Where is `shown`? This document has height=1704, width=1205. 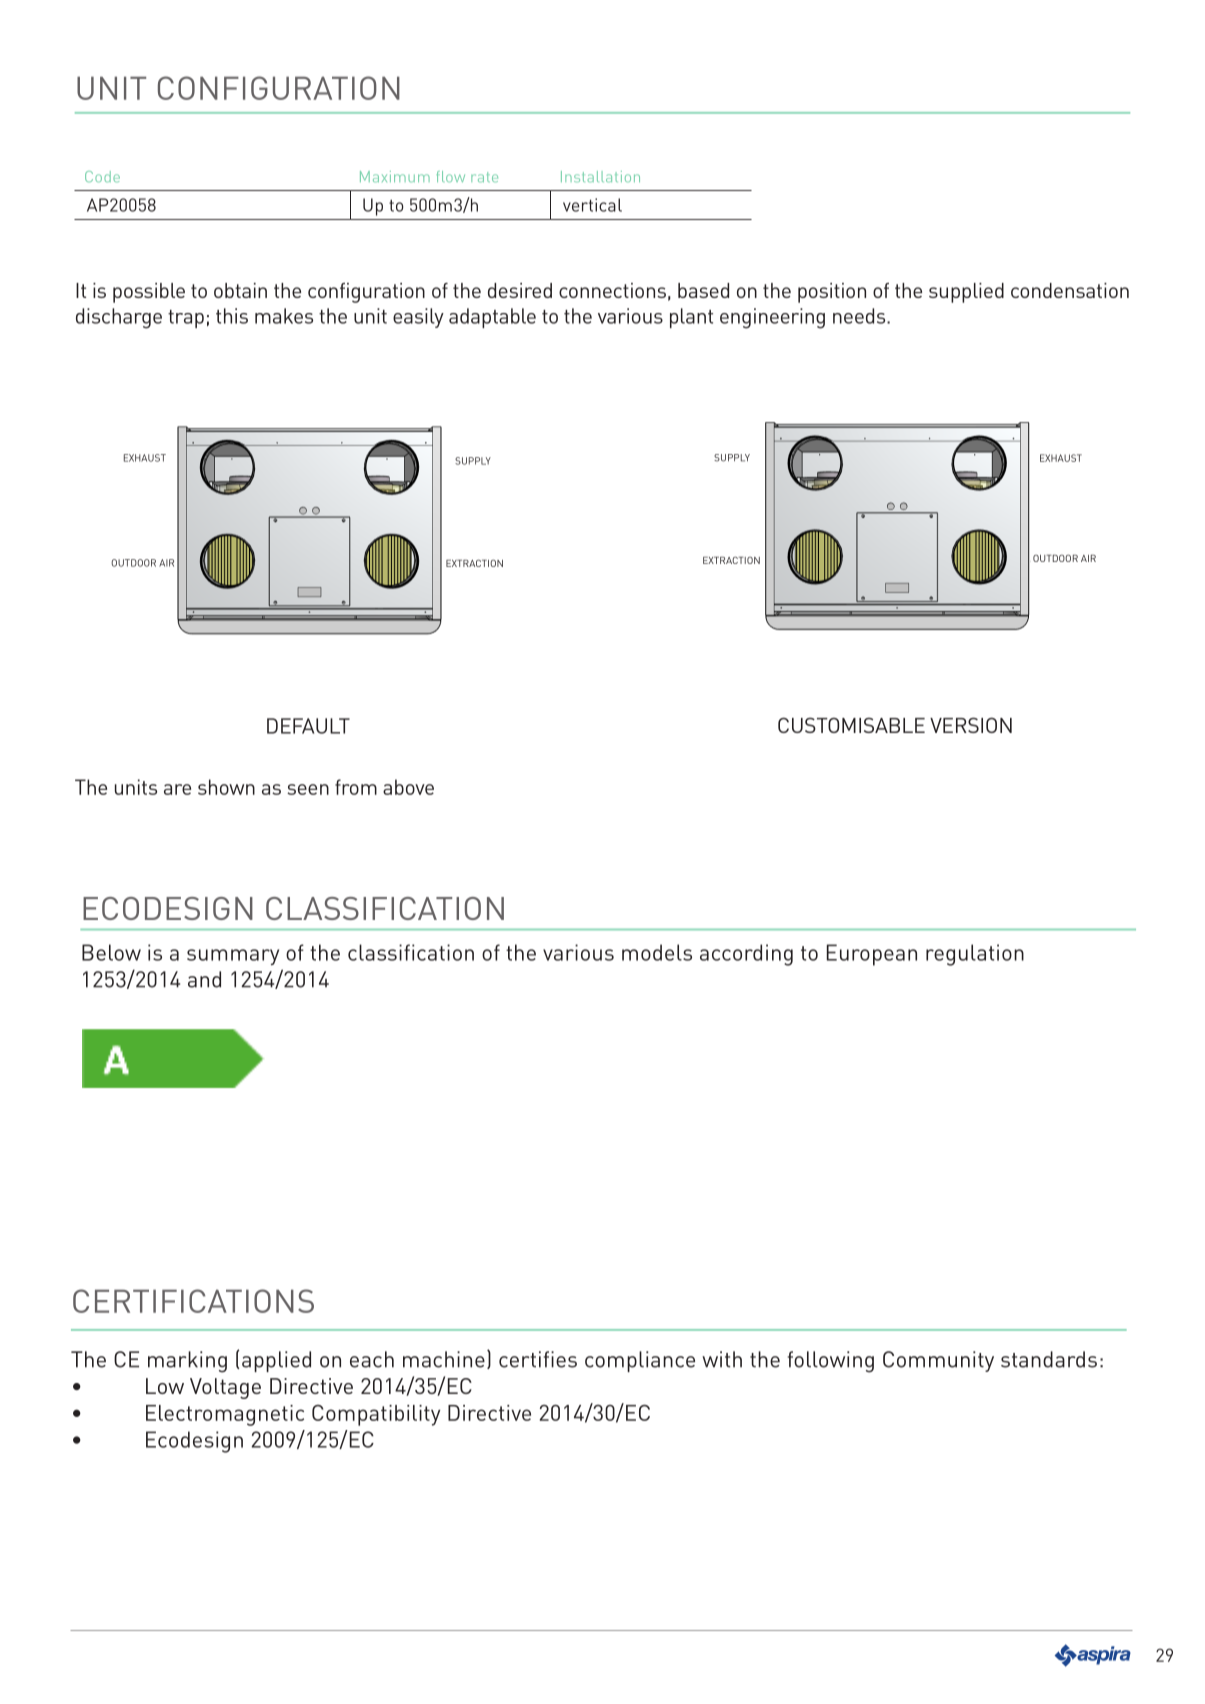
shown is located at coordinates (226, 787).
